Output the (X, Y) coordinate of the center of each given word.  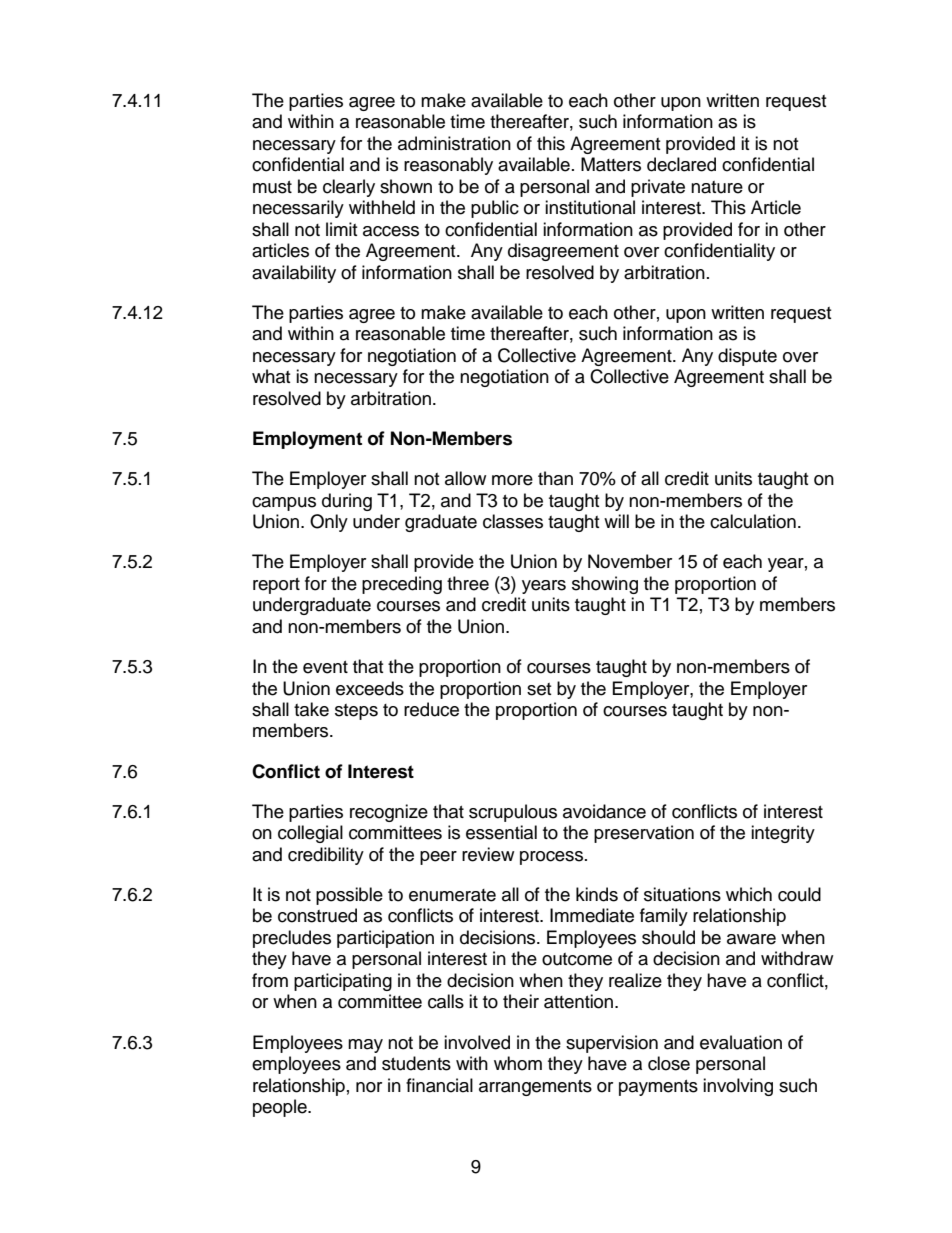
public (495, 209)
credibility (326, 856)
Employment (307, 440)
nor (369, 1087)
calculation (753, 521)
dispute (747, 357)
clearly (349, 188)
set (539, 689)
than (555, 478)
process (551, 858)
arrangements (535, 1088)
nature (717, 187)
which (749, 894)
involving (738, 1087)
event (325, 667)
